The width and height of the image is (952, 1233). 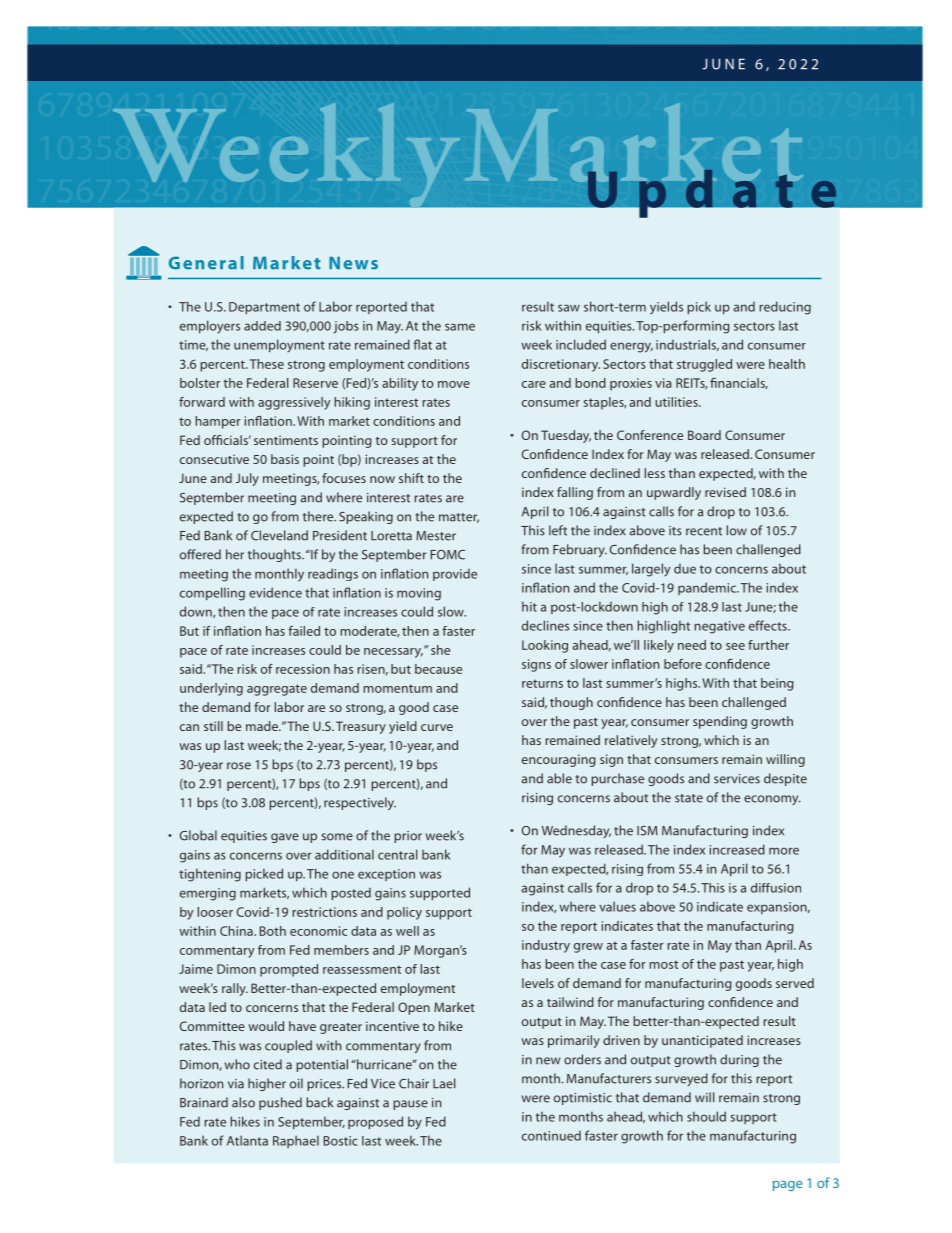 What do you see at coordinates (263, 726) in the image?
I see `made` at bounding box center [263, 726].
